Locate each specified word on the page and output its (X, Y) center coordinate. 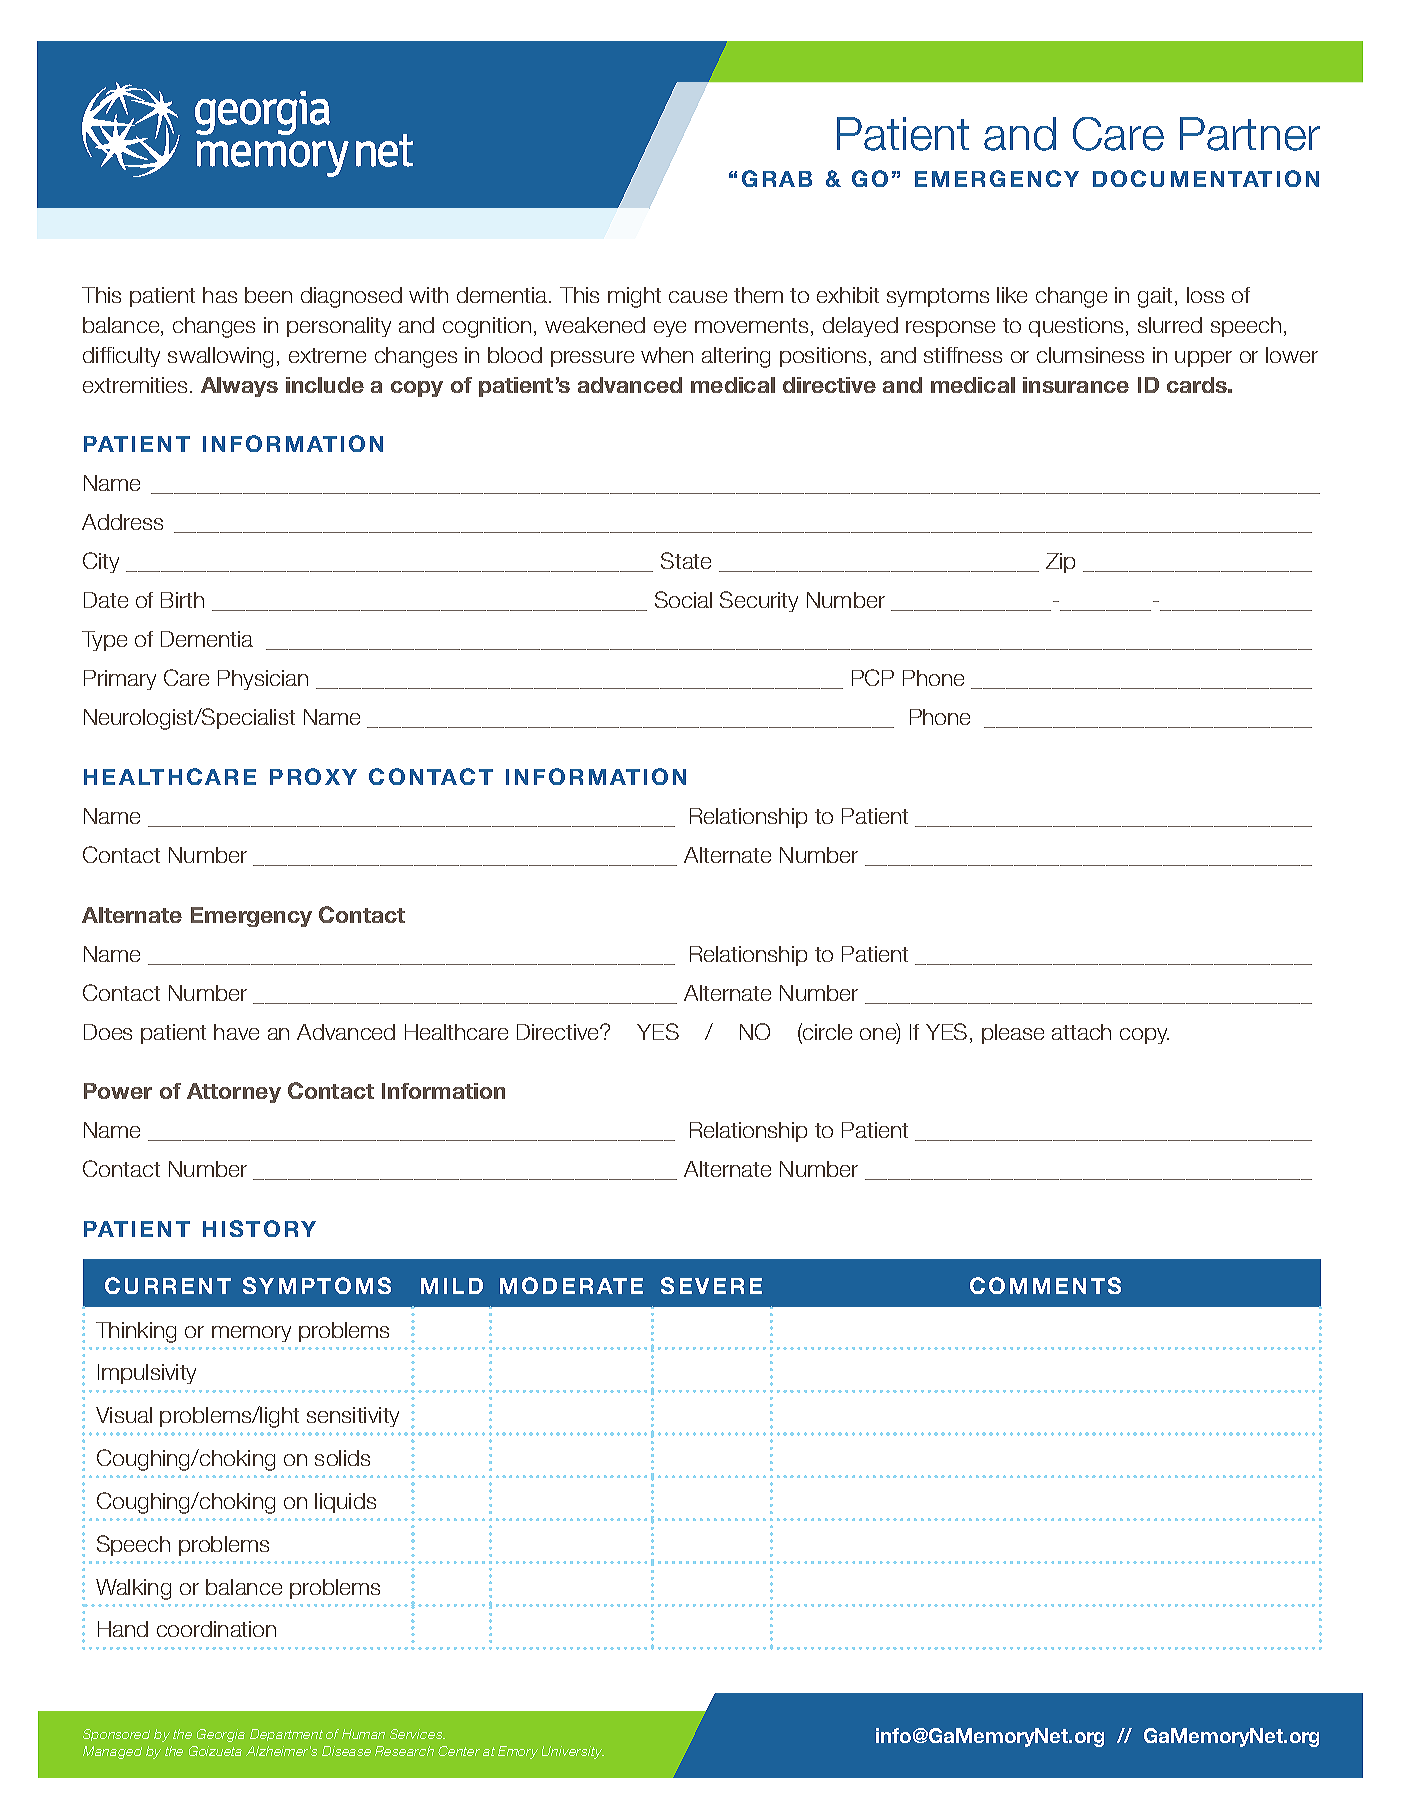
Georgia (221, 1735)
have (236, 1032)
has (220, 295)
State (686, 560)
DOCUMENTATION (1206, 178)
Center (459, 1751)
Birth (182, 600)
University (573, 1752)
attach (1081, 1032)
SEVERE (711, 1285)
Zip (1060, 563)
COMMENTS (1045, 1285)
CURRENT (168, 1285)
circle (826, 1033)
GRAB (777, 178)
